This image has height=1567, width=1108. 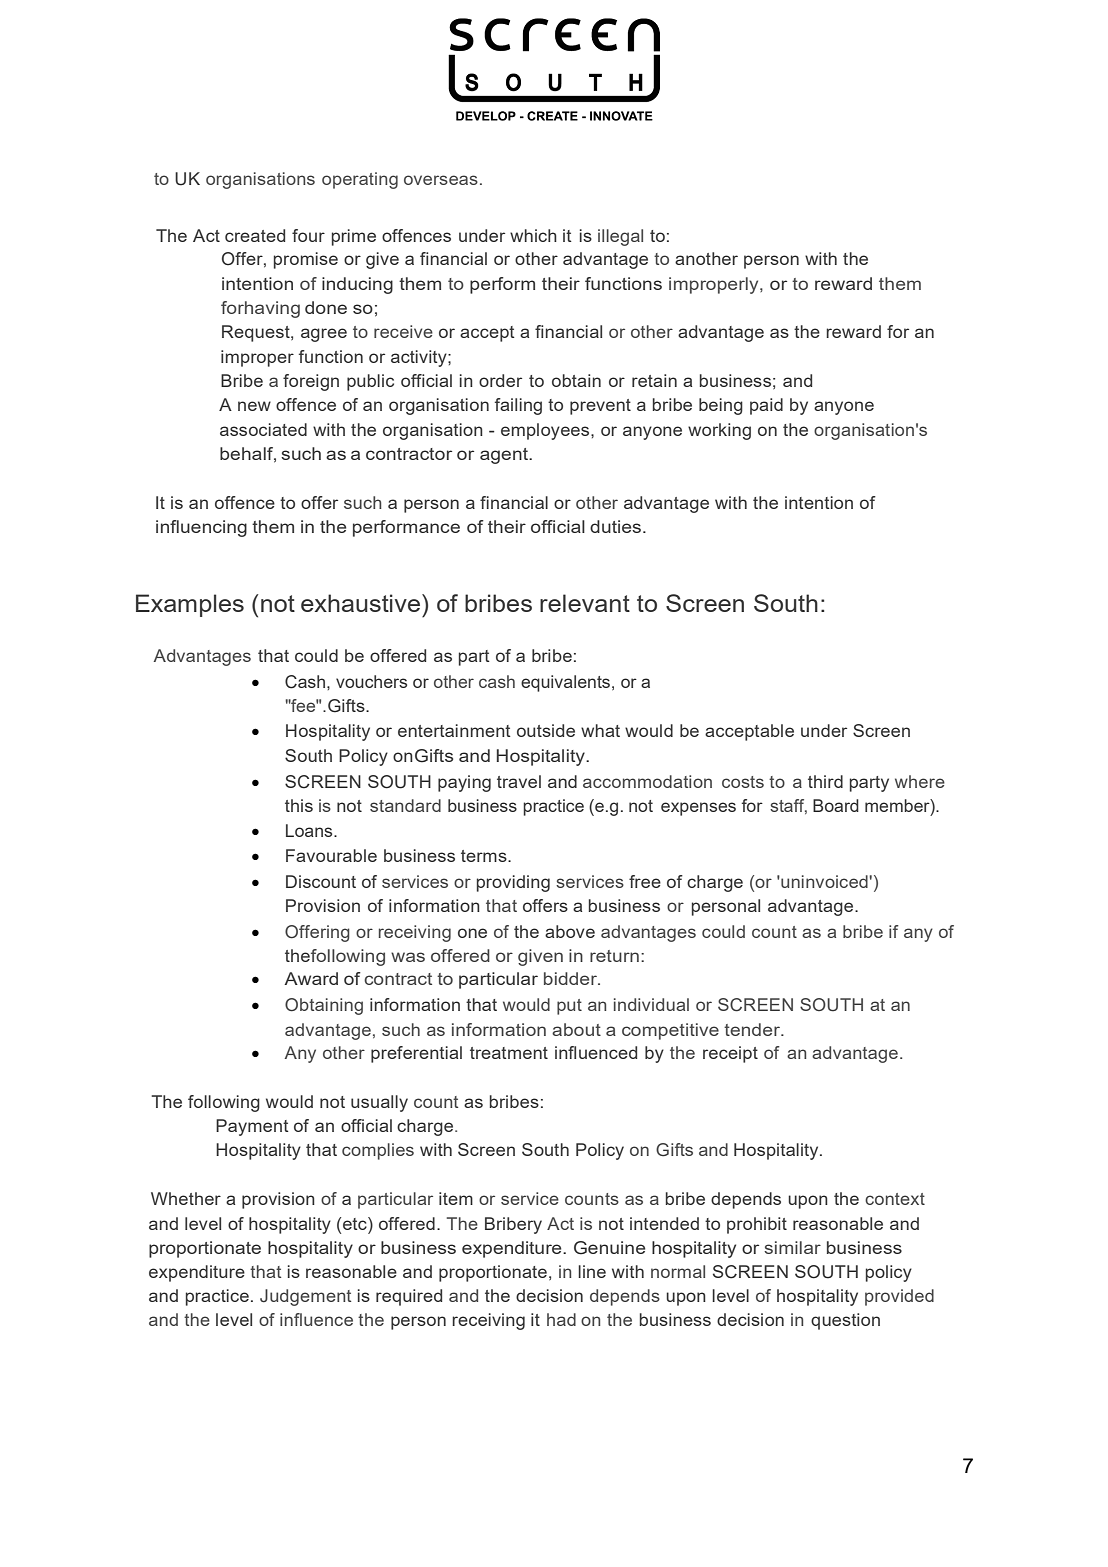 What do you see at coordinates (585, 603) in the image?
I see `relevant` at bounding box center [585, 603].
